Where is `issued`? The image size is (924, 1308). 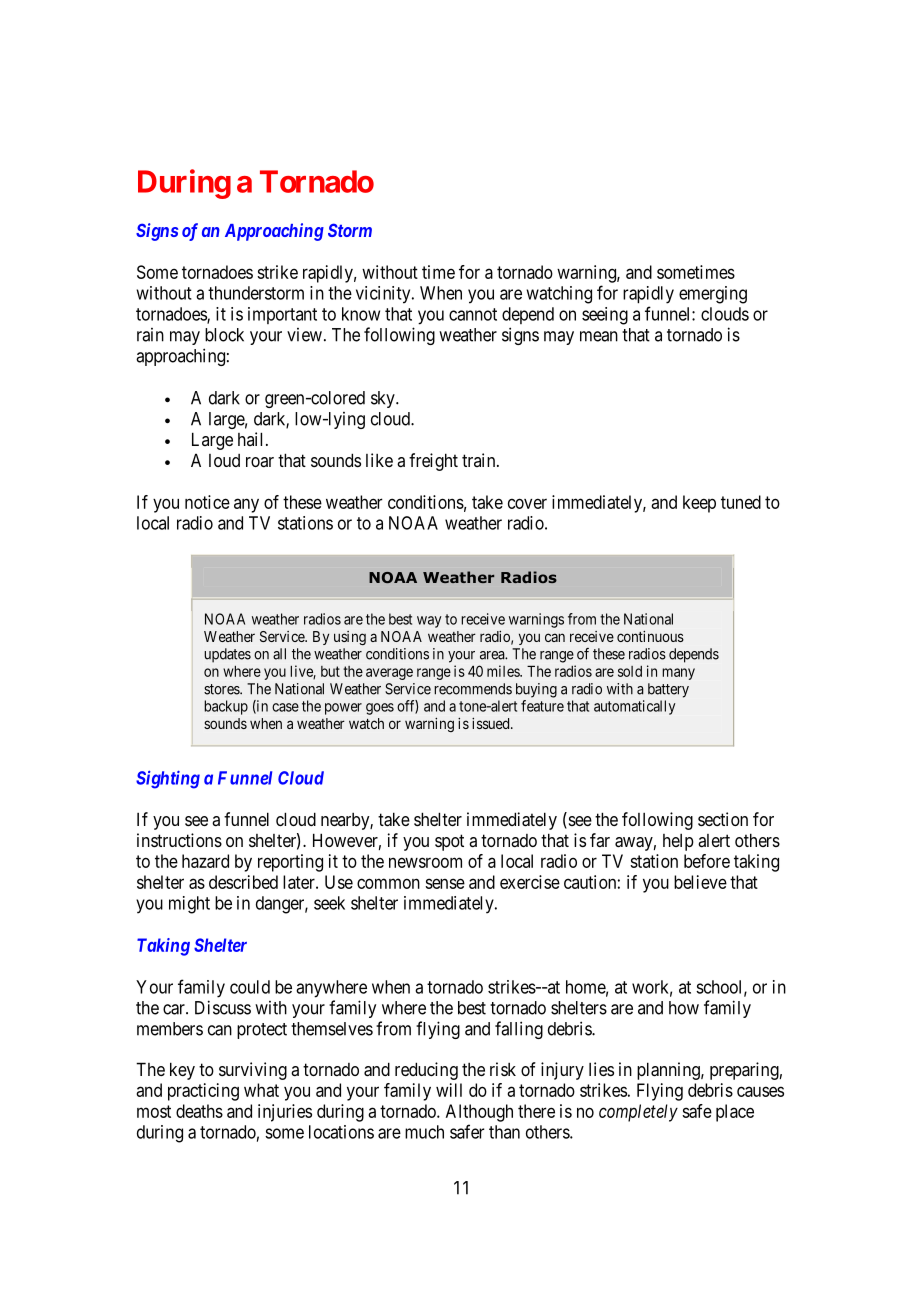
issued is located at coordinates (492, 723).
